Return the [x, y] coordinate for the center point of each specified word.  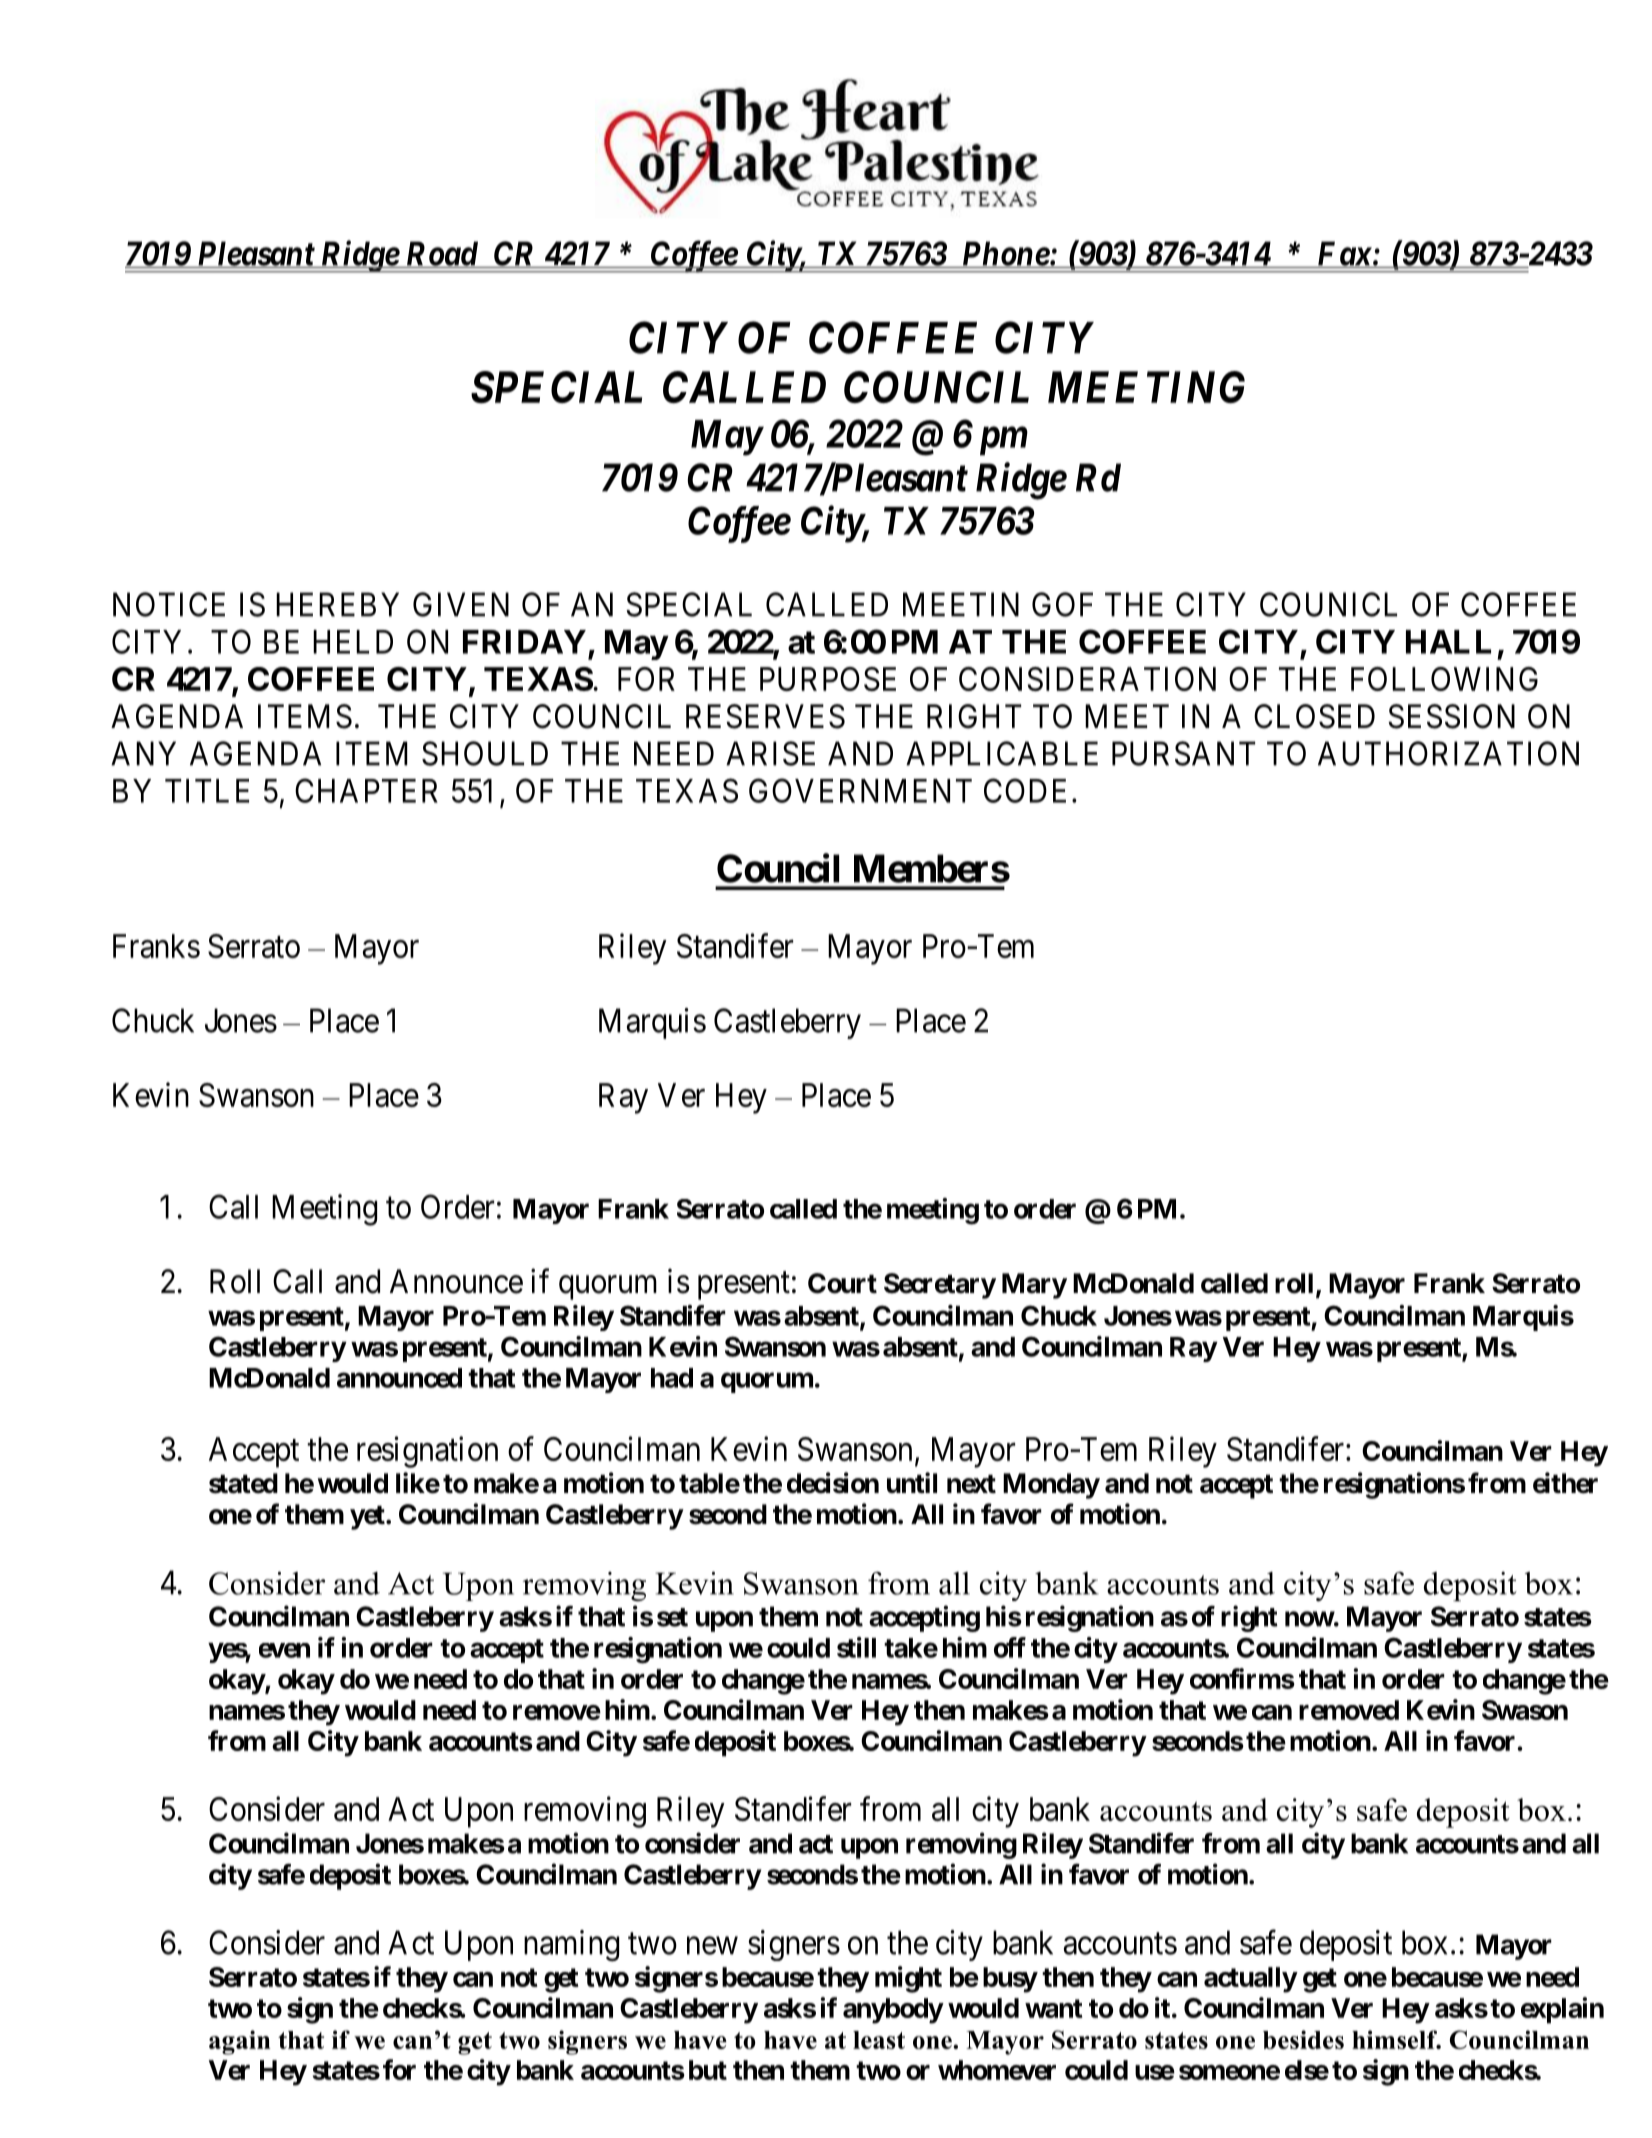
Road [441, 254]
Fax [1344, 254]
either [1565, 1483]
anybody [893, 2011]
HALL [1448, 642]
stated [243, 1483]
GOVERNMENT [860, 790]
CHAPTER [366, 790]
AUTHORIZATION [1448, 753]
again [240, 2042]
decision [833, 1483]
